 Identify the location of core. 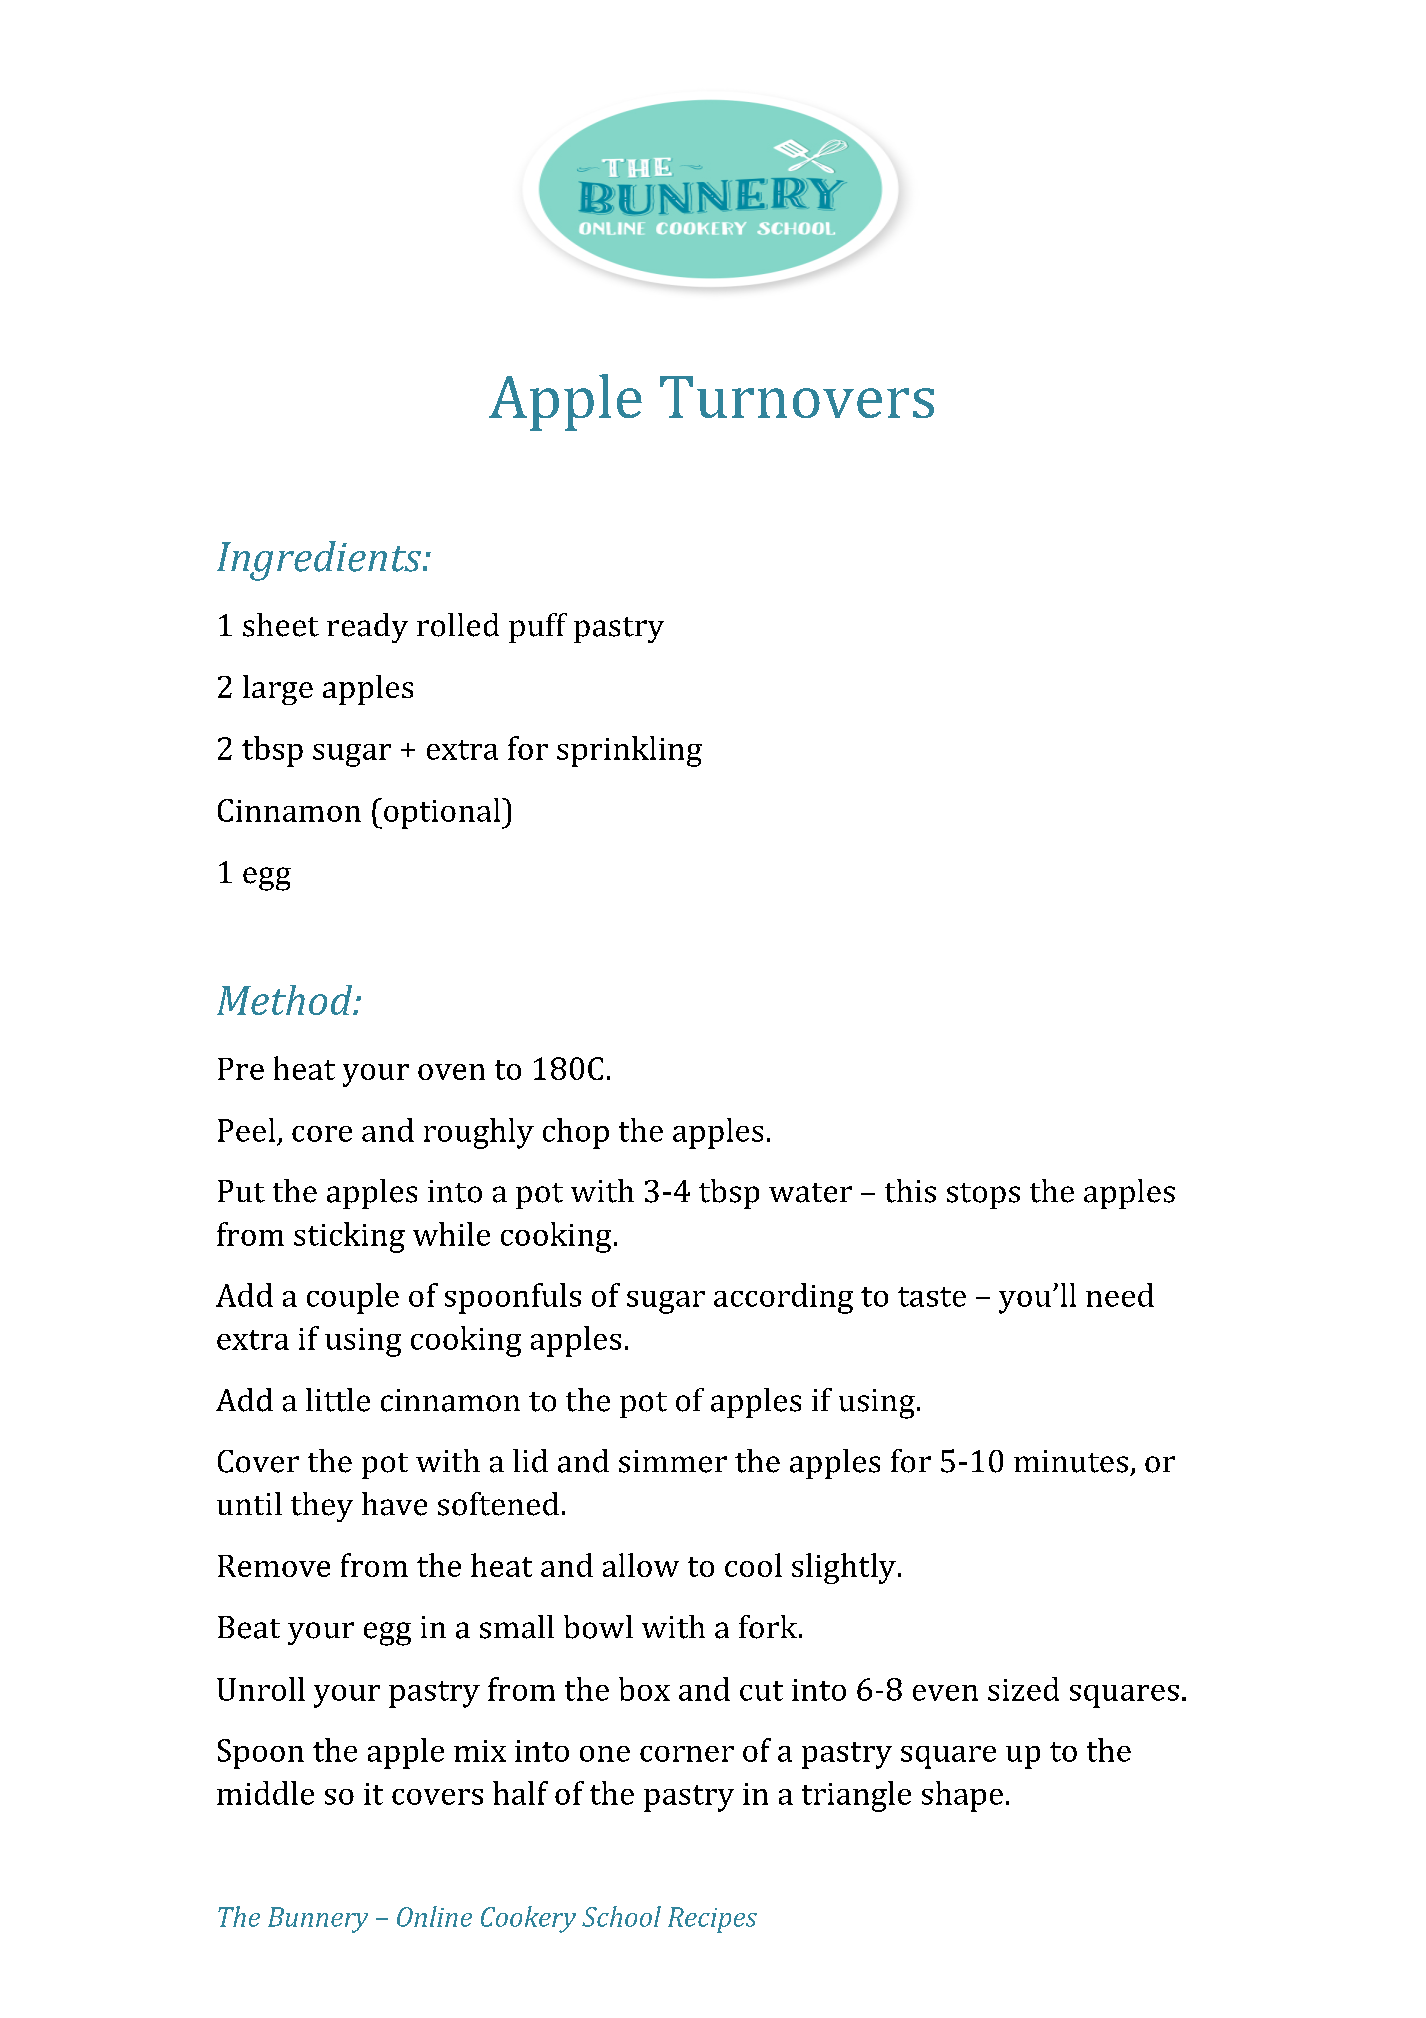
(322, 1134).
